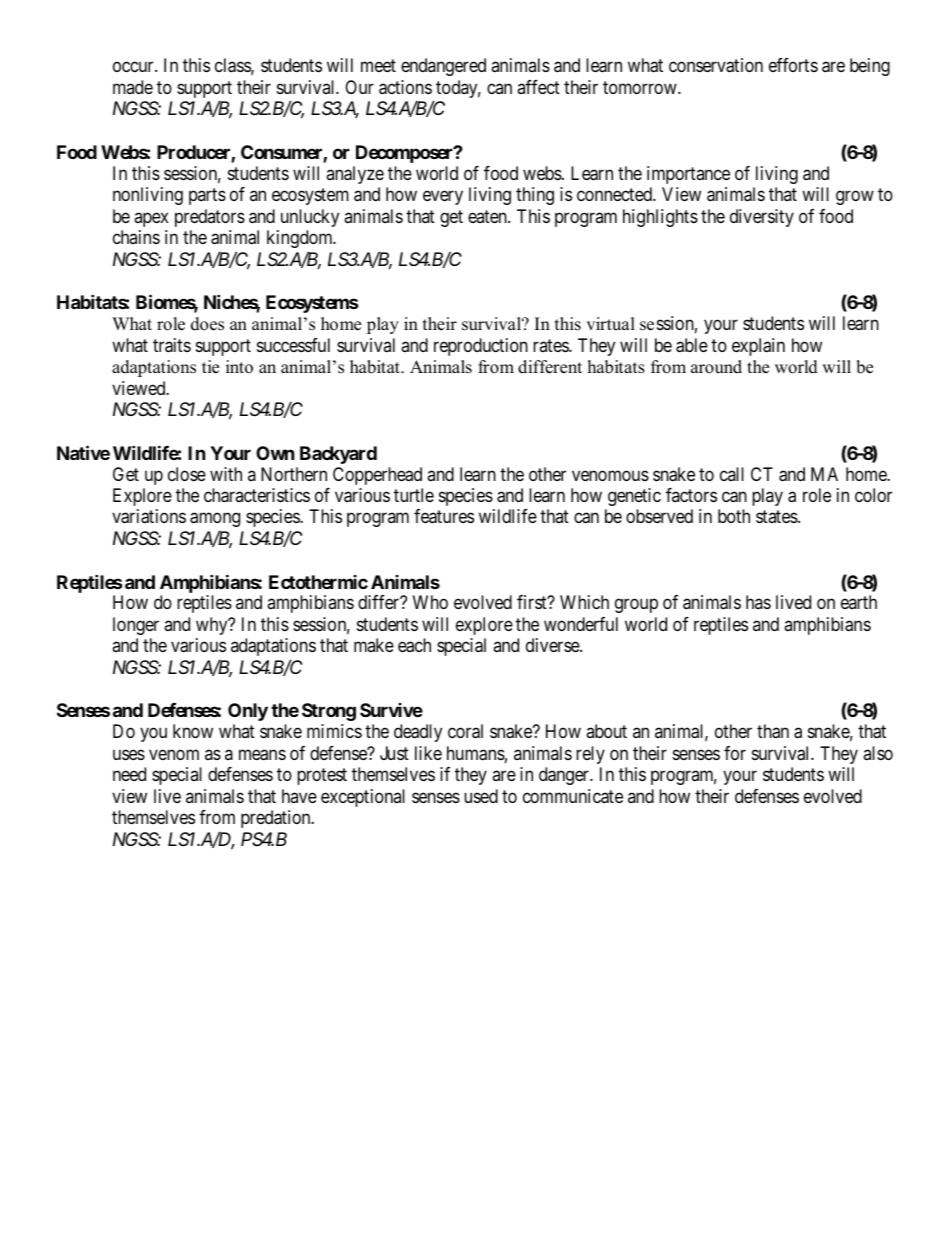 The image size is (952, 1233). What do you see at coordinates (377, 476) in the image?
I see `Copperhead` at bounding box center [377, 476].
